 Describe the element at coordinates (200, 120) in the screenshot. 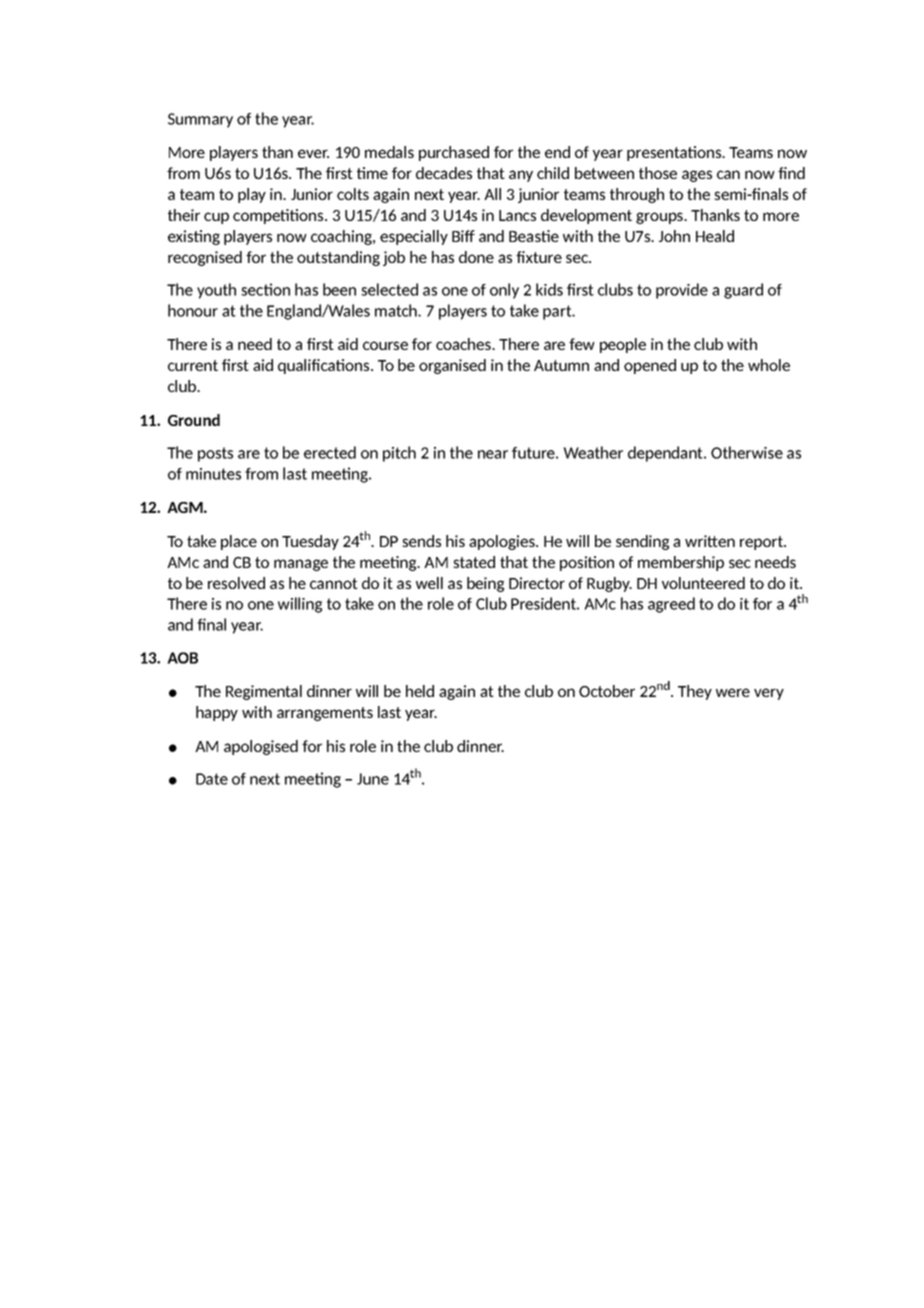

I see `Summary` at that location.
